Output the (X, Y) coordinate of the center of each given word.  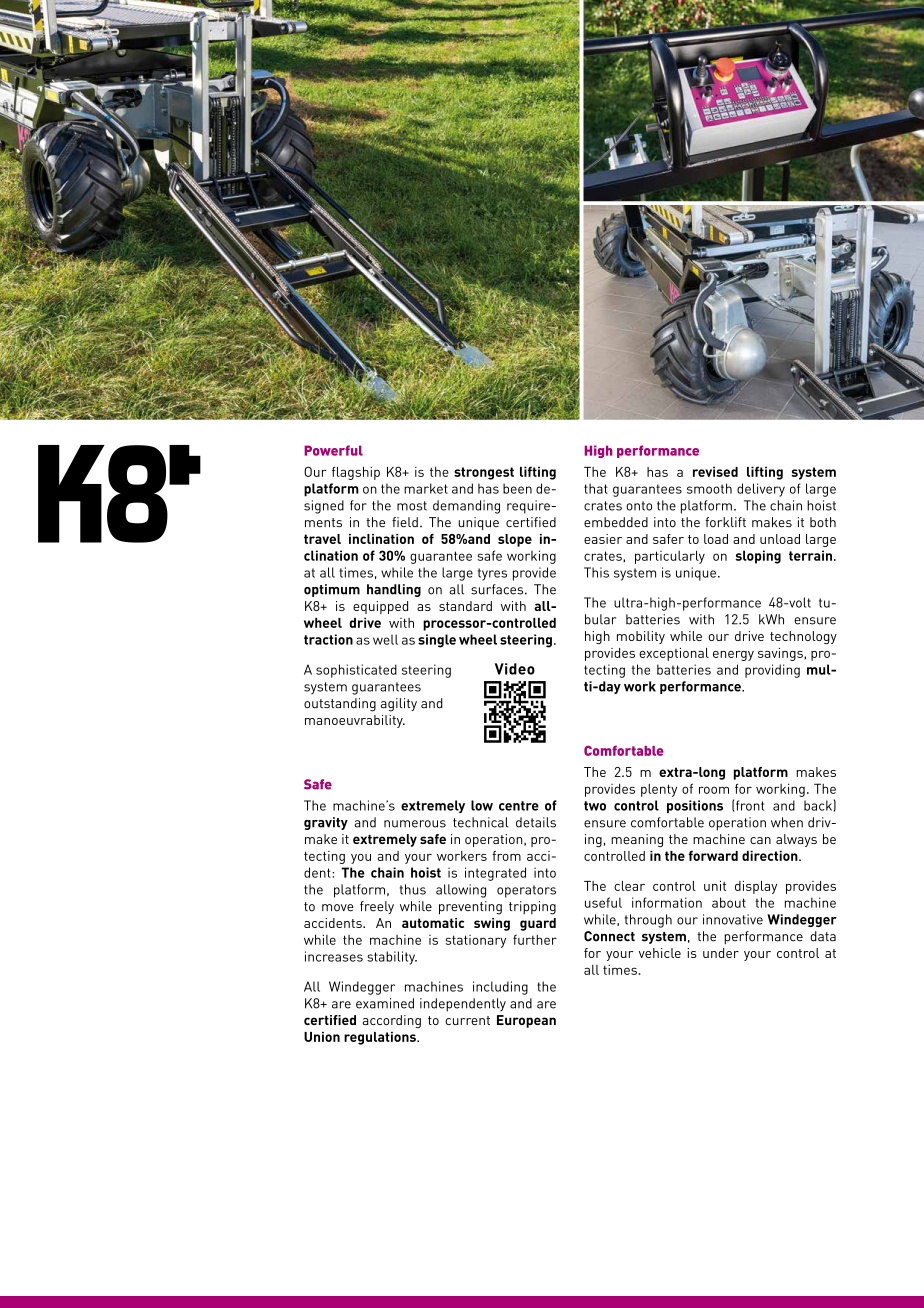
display (756, 887)
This (596, 572)
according (392, 1021)
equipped (380, 607)
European (526, 1021)
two (595, 806)
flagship (356, 473)
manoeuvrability (355, 721)
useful (603, 902)
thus (413, 889)
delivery (761, 490)
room (714, 790)
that (596, 488)
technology (803, 637)
